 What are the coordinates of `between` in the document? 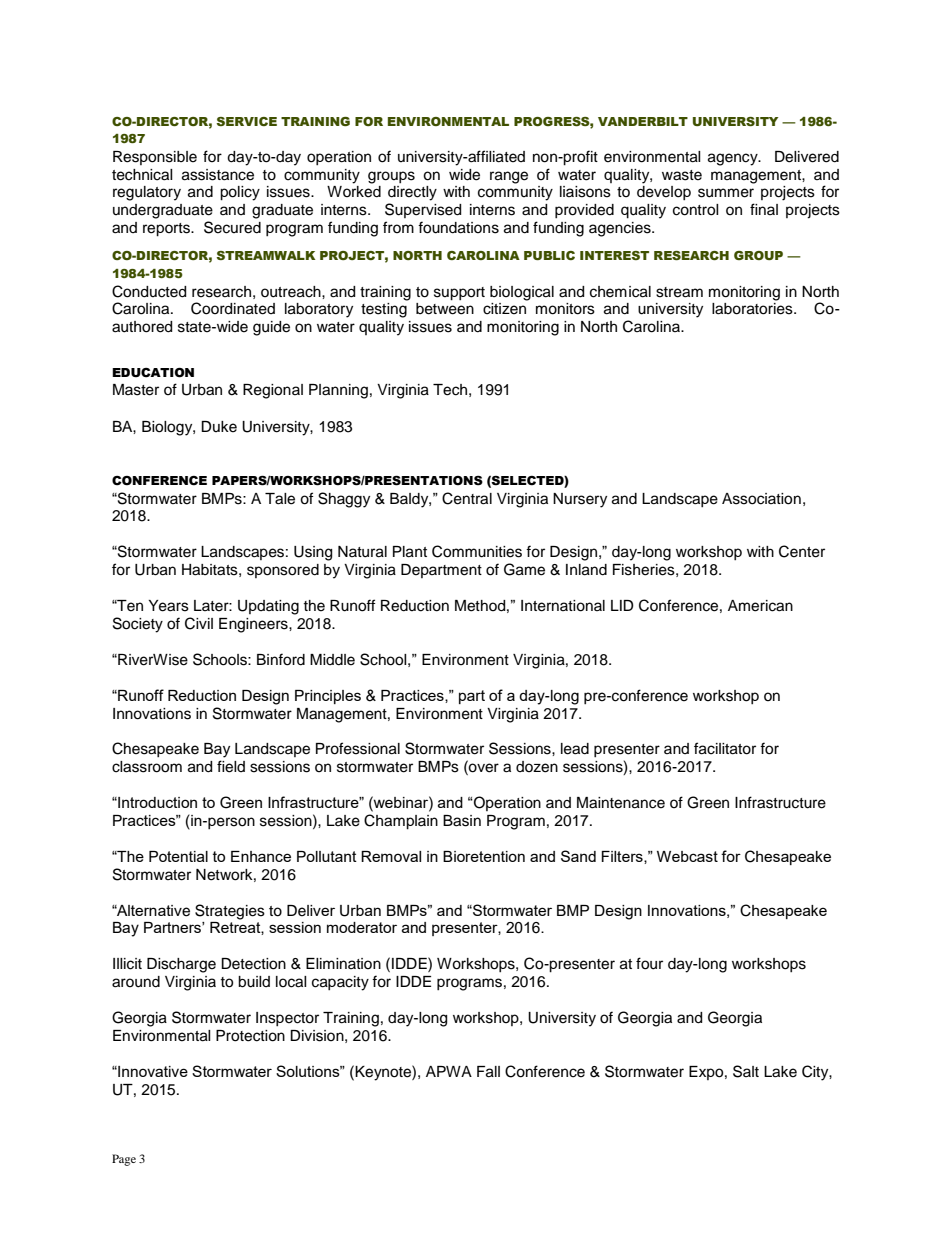 It's located at (445, 309).
